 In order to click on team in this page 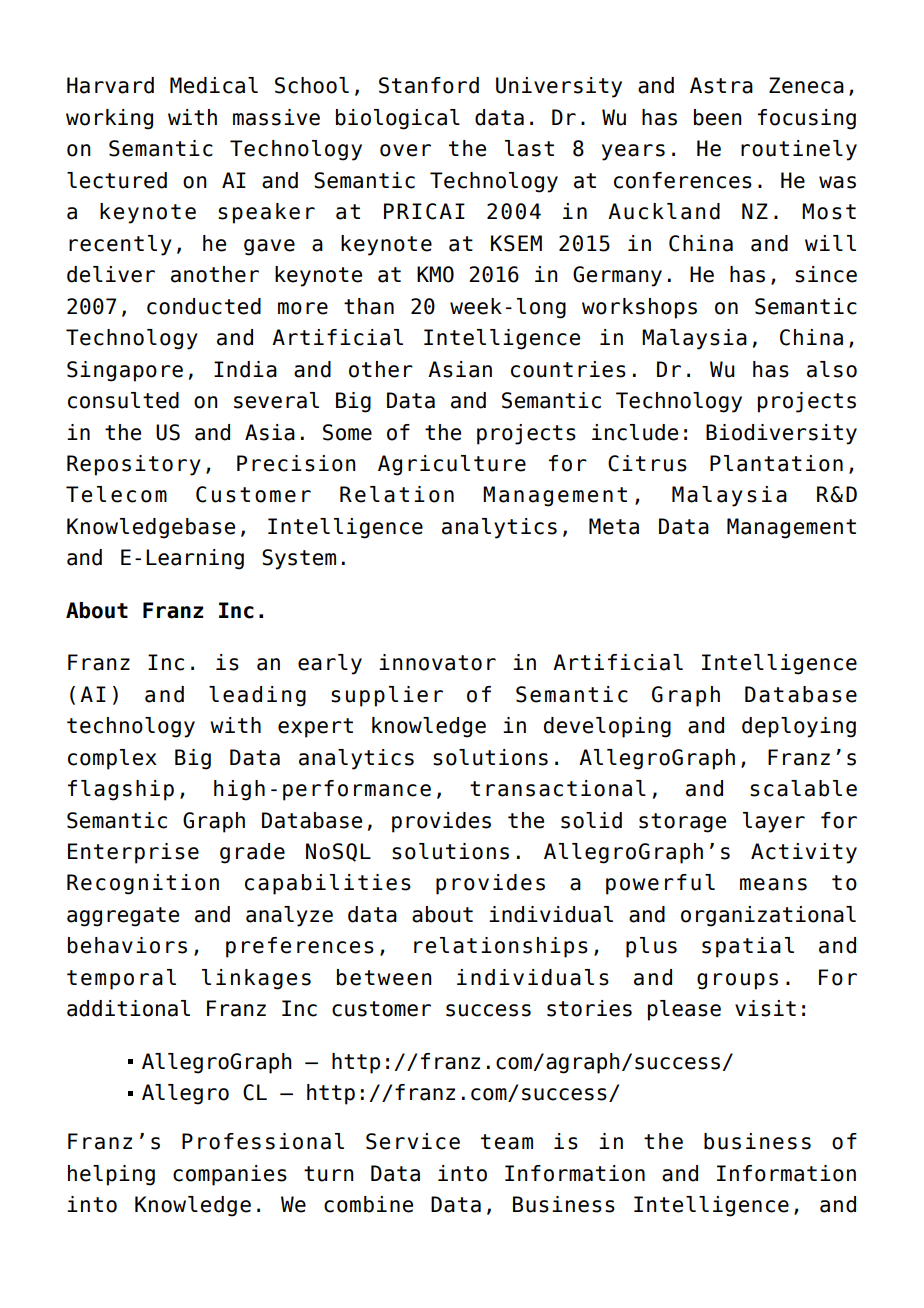, I will do `click(507, 1142)`.
